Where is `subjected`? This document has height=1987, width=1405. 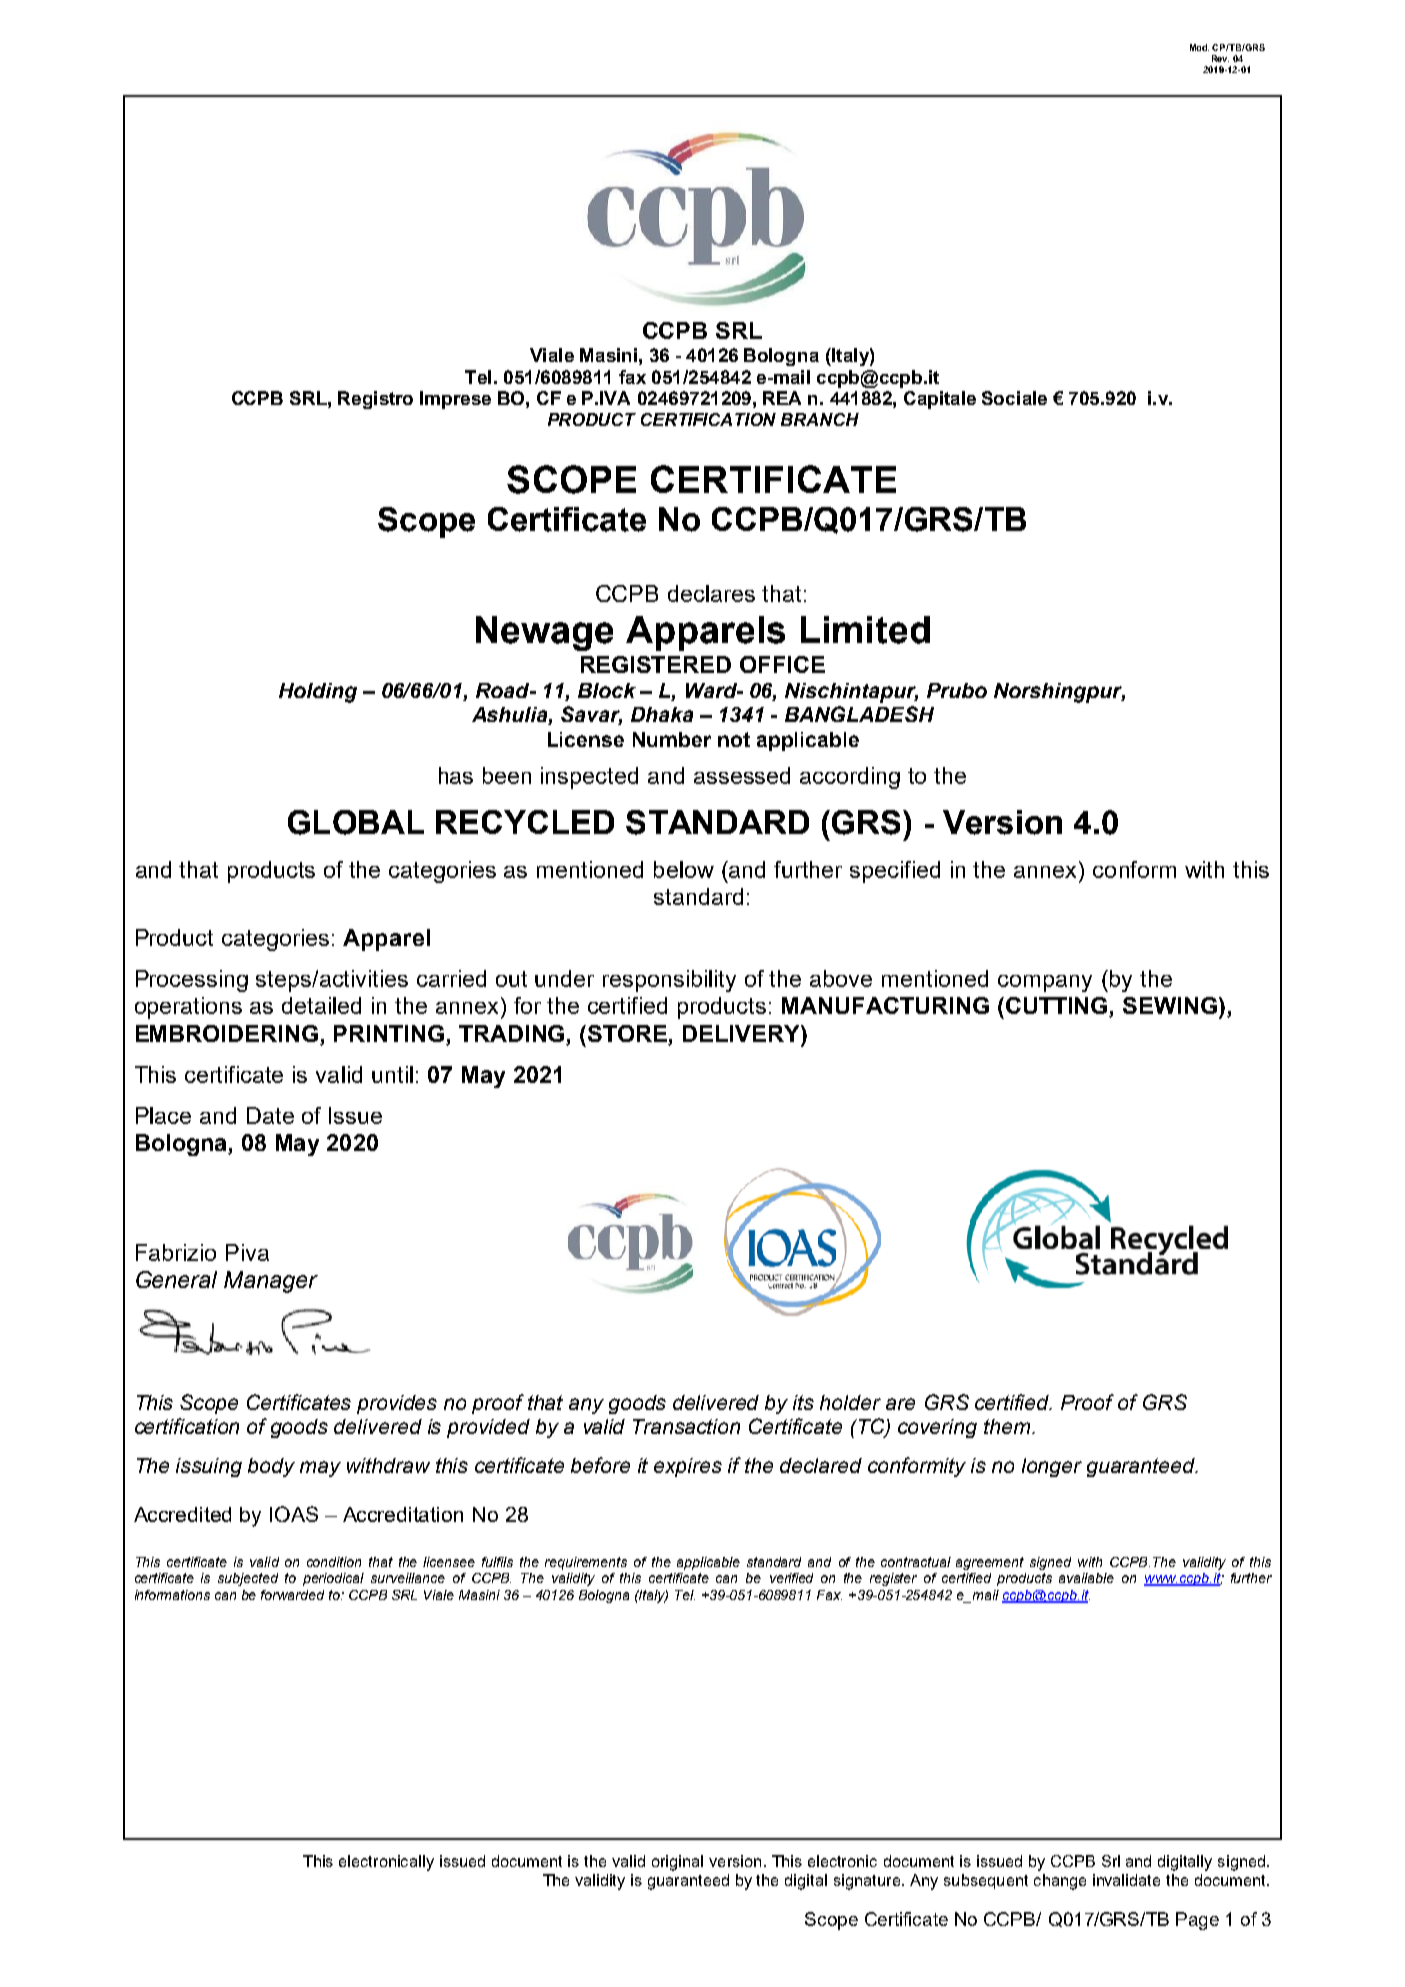 subjected is located at coordinates (248, 1579).
